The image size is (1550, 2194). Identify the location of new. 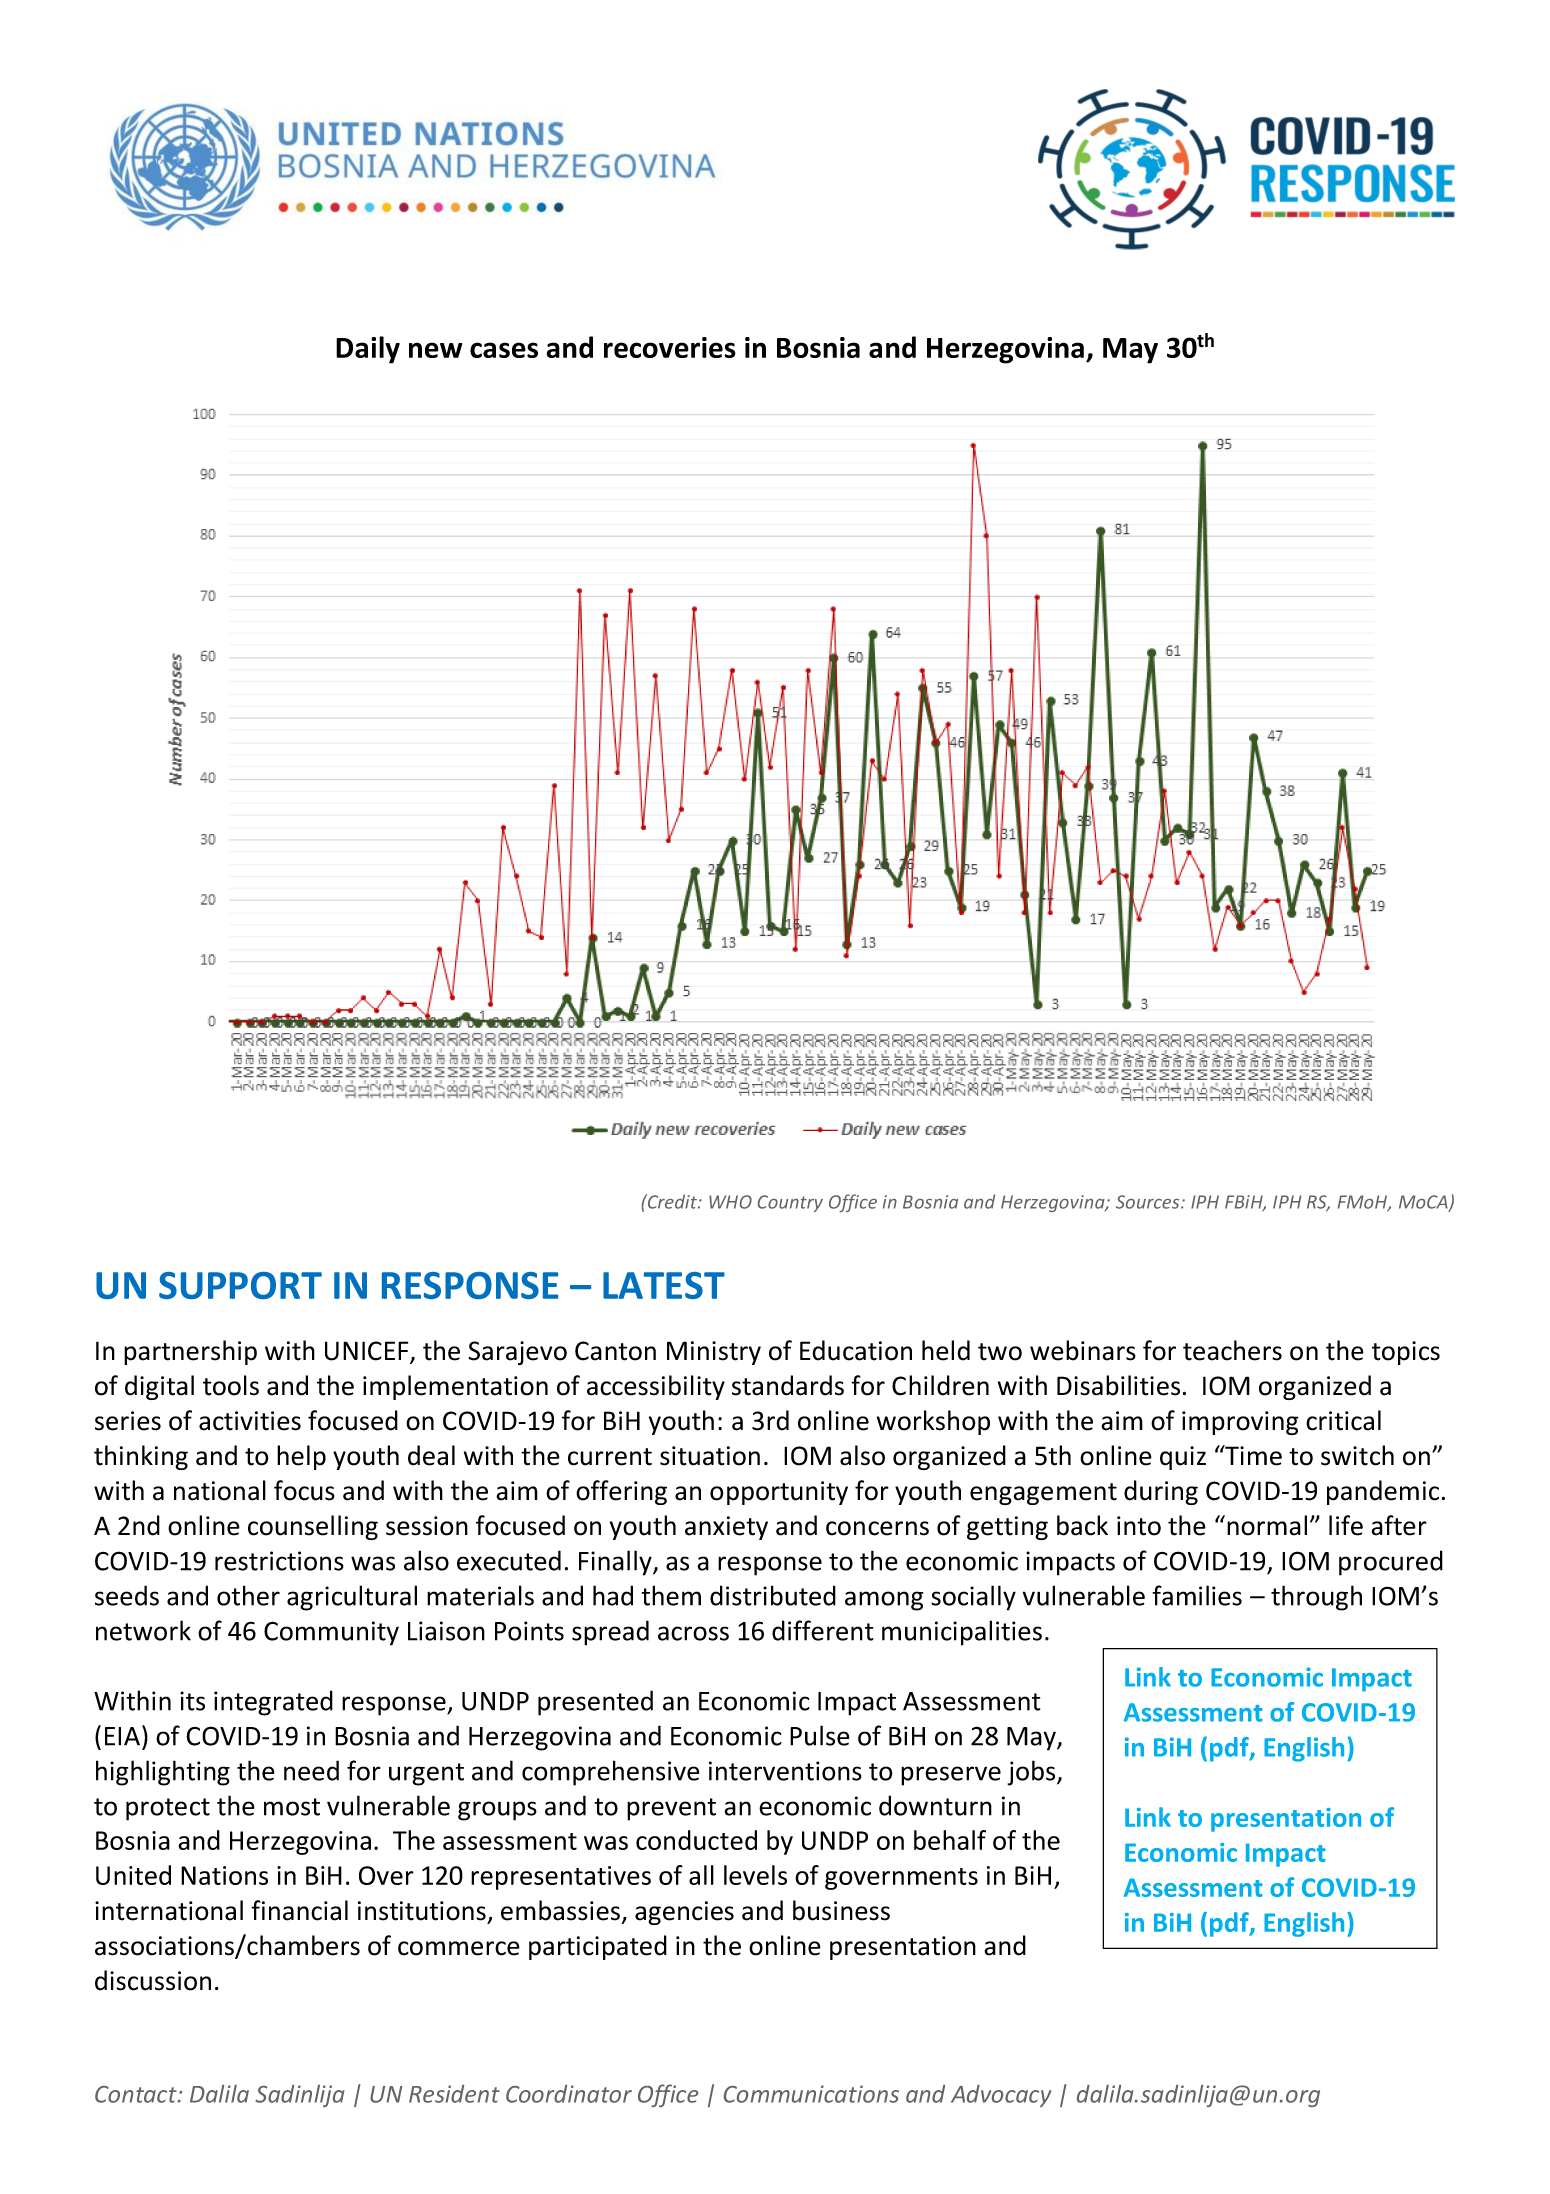
(435, 350).
